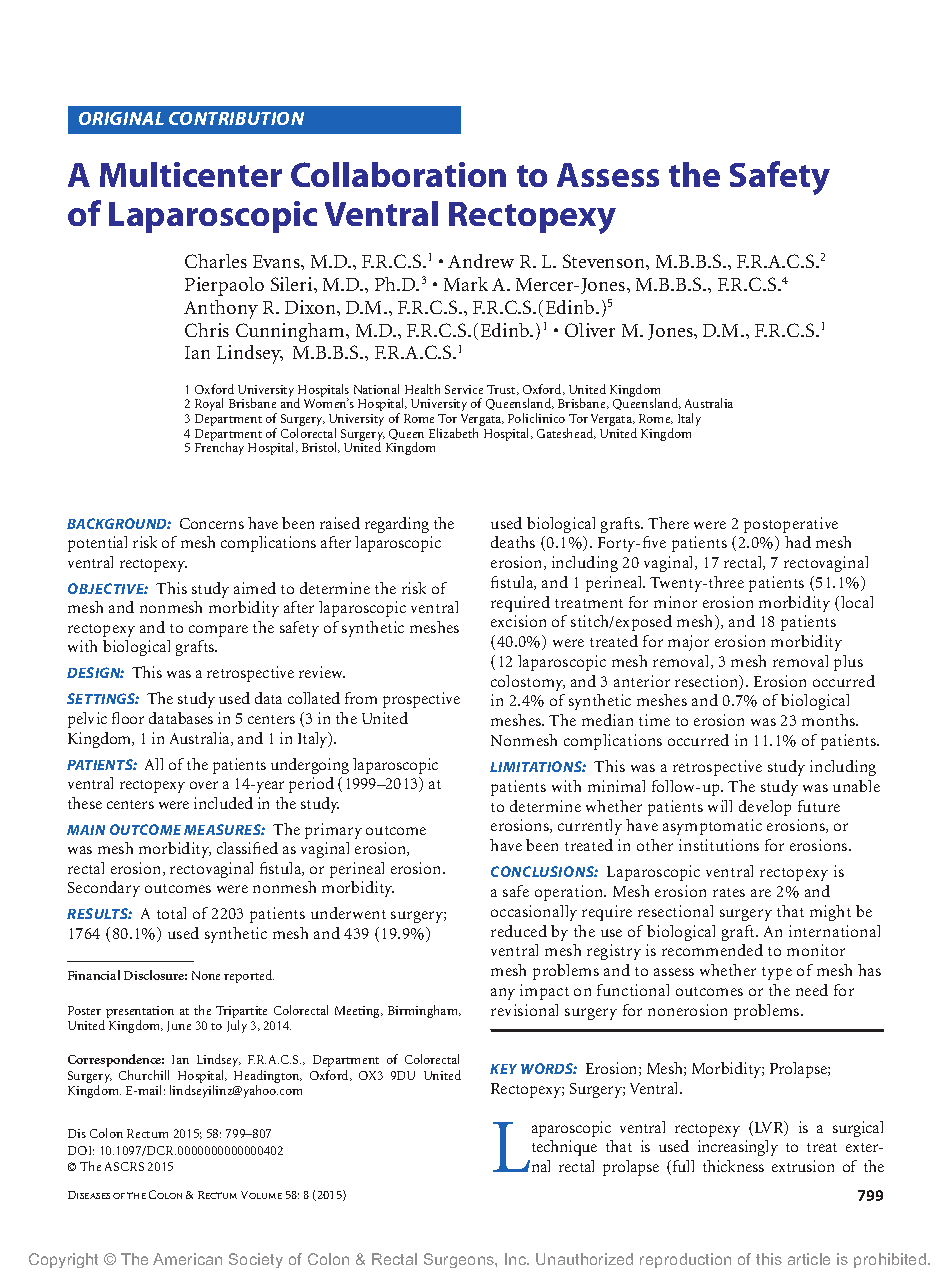 Image resolution: width=952 pixels, height=1275 pixels. Describe the element at coordinates (791, 525) in the screenshot. I see `postoperative` at that location.
